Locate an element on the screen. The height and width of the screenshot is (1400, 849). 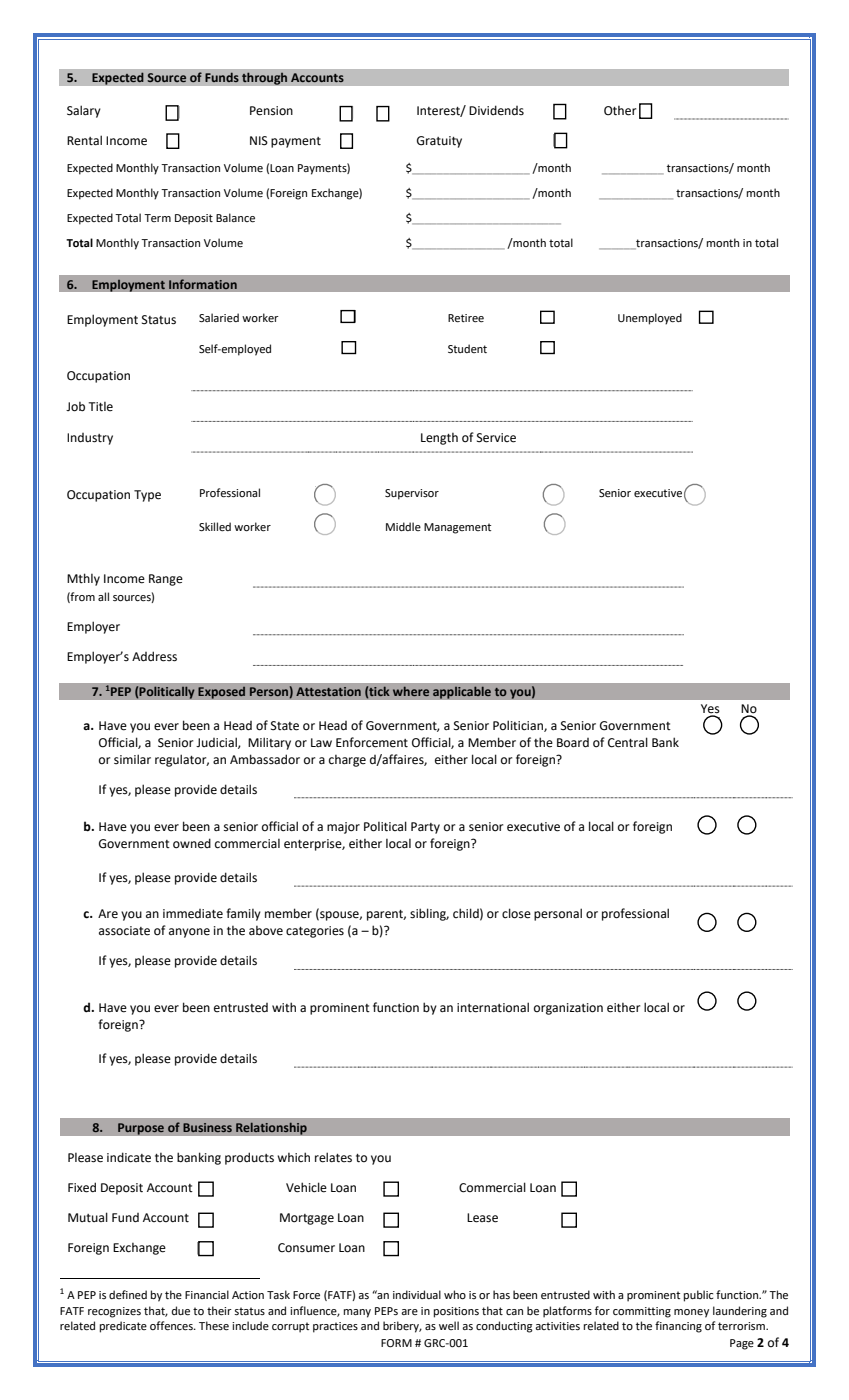
Central is located at coordinates (628, 742).
